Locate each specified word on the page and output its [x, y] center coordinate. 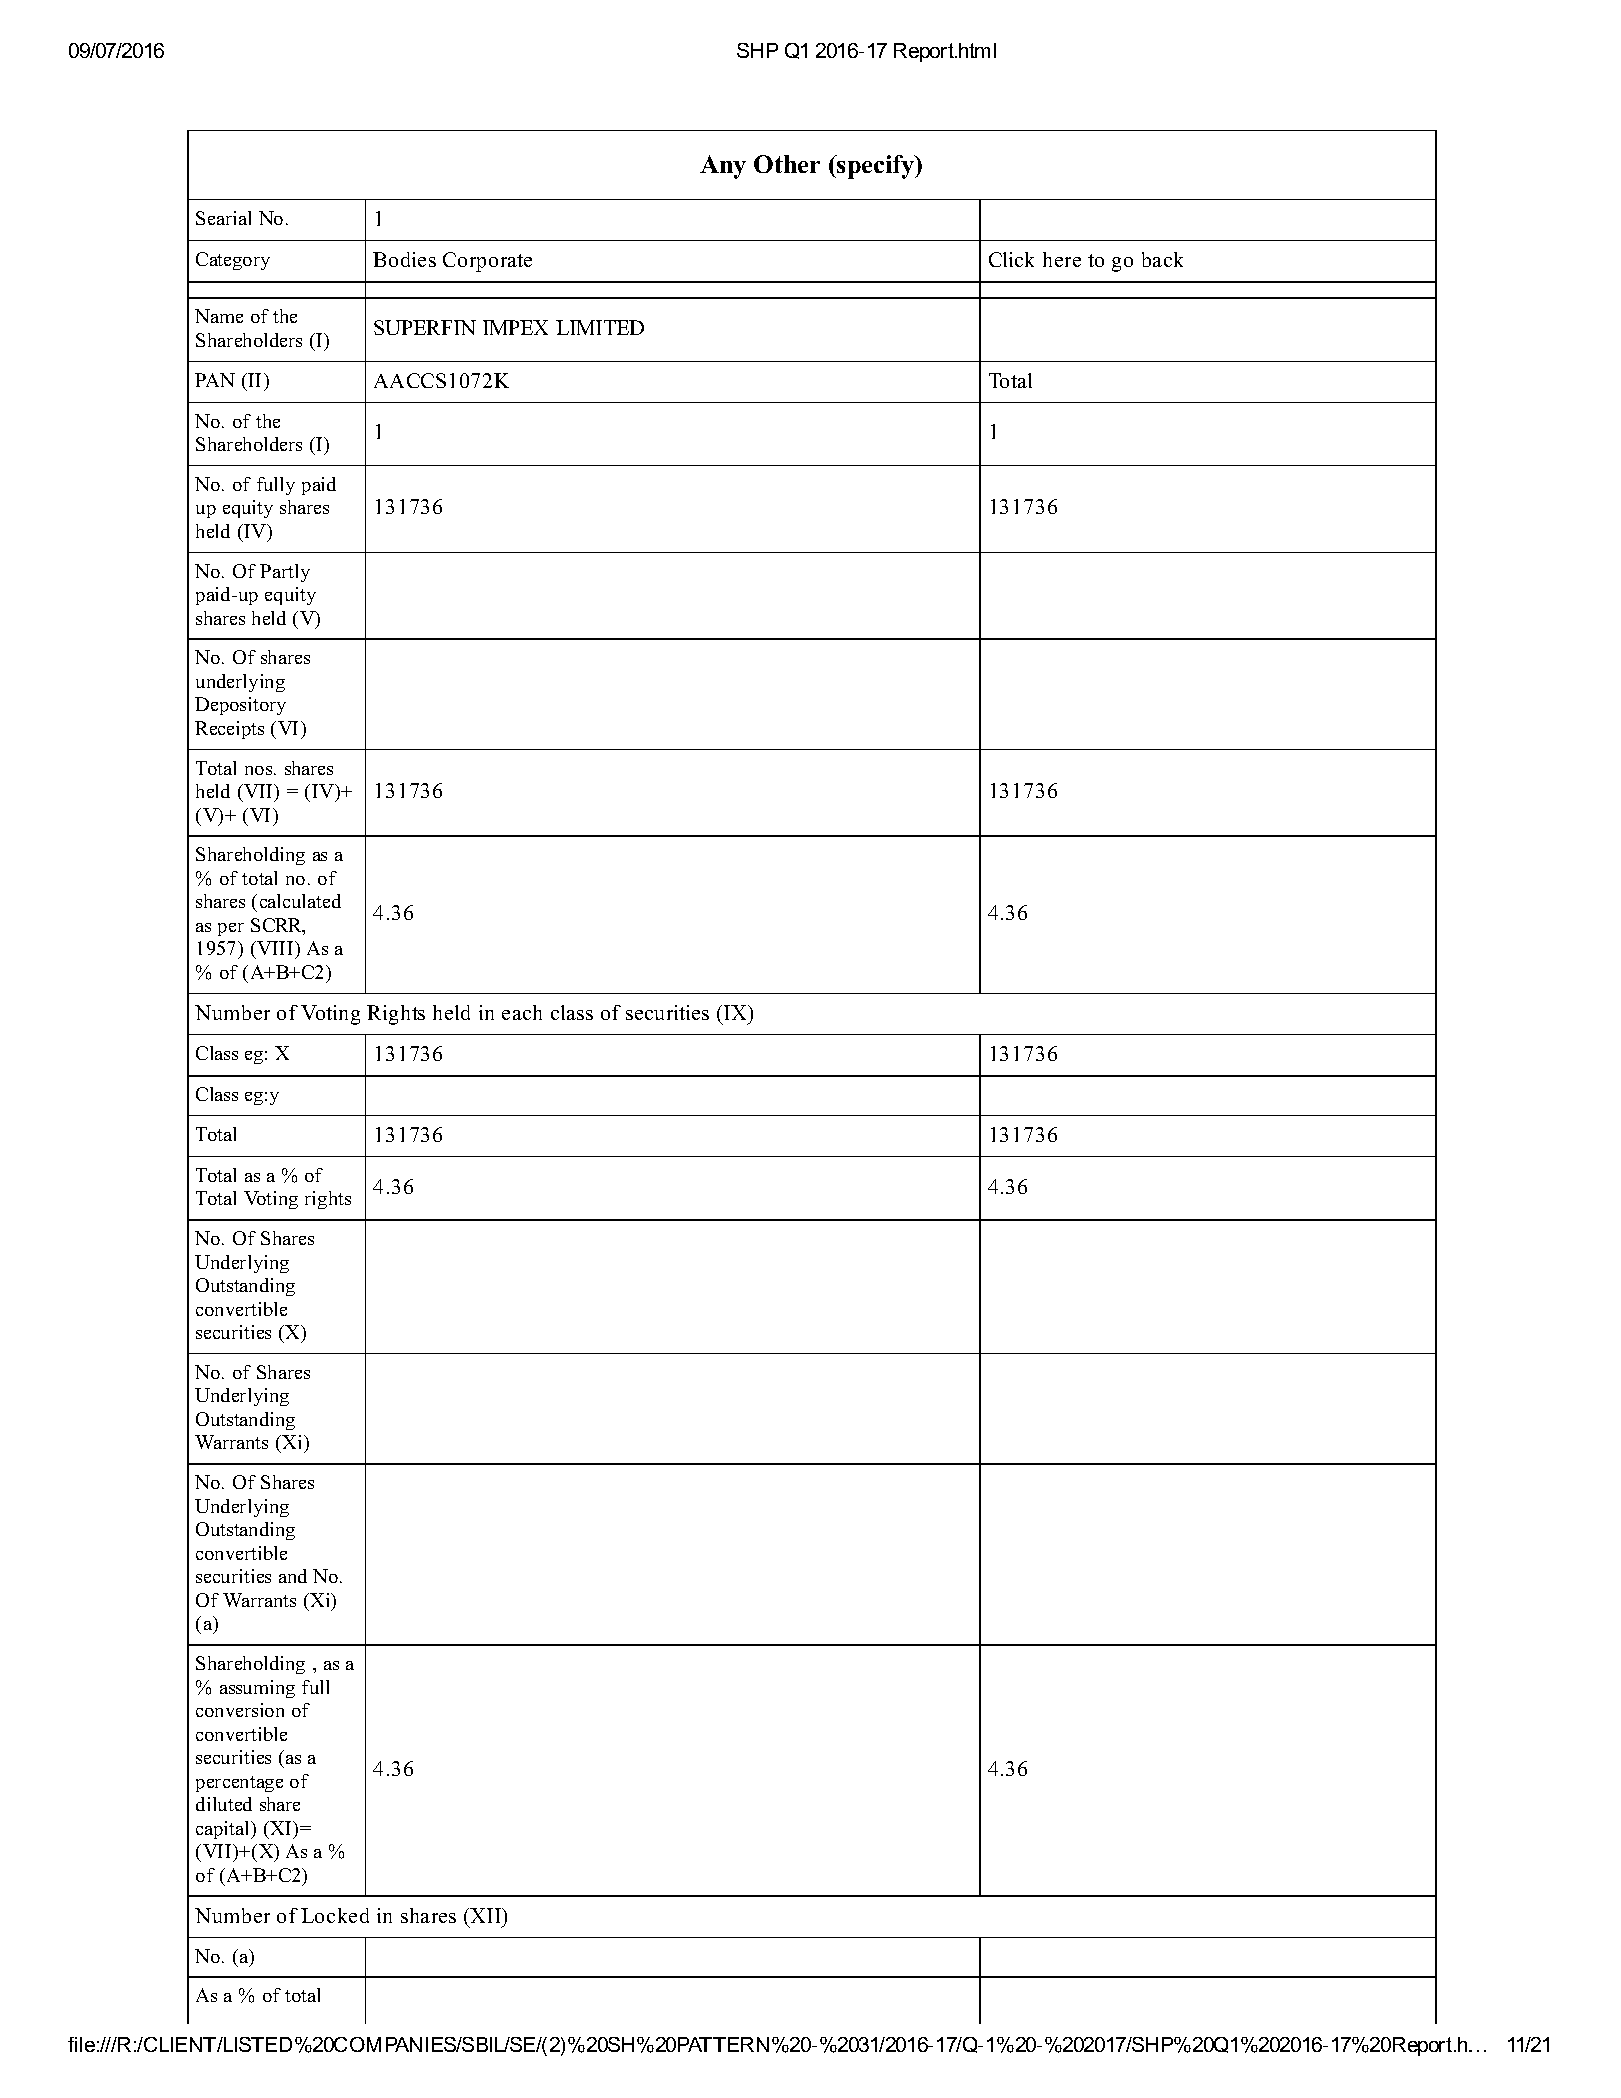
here [1062, 259]
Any [723, 167]
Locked [335, 1915]
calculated [300, 901]
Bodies [404, 259]
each [522, 1012]
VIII [275, 950]
